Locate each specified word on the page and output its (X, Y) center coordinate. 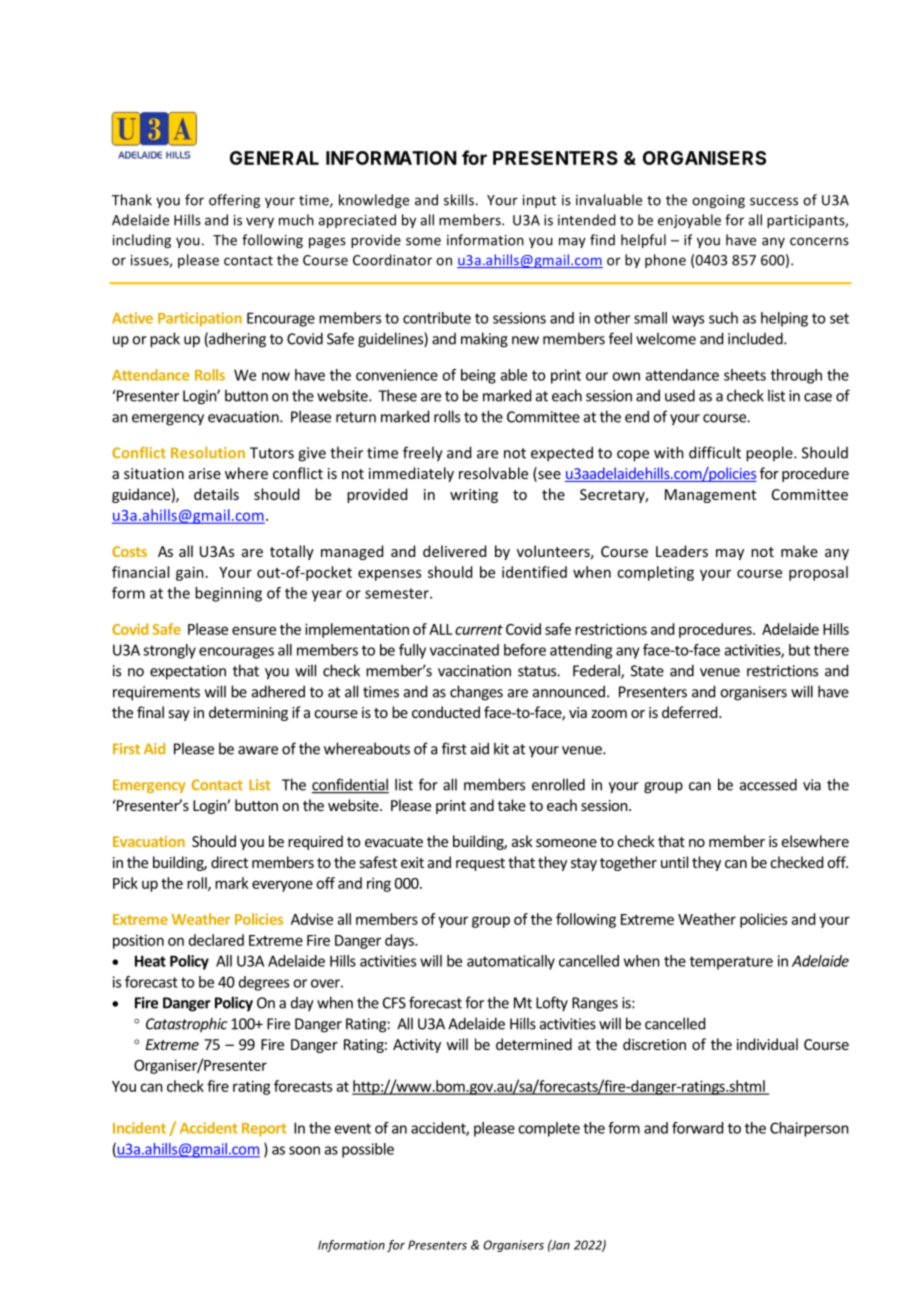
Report (264, 1130)
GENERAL (274, 158)
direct (229, 862)
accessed (768, 784)
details (216, 494)
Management (710, 496)
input (539, 201)
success (774, 201)
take (512, 805)
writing (474, 496)
